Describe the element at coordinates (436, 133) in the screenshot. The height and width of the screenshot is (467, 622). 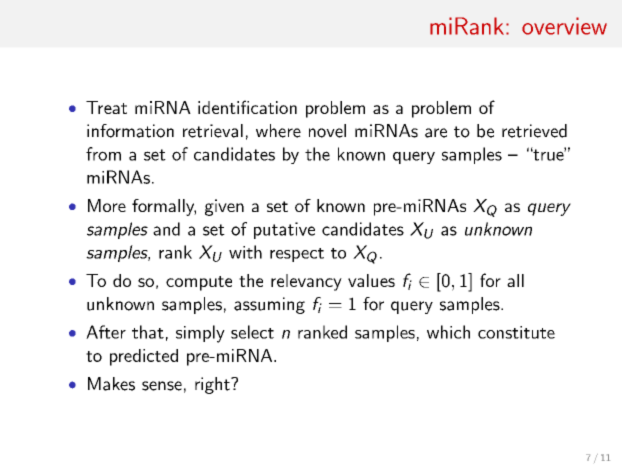
I see `are` at that location.
